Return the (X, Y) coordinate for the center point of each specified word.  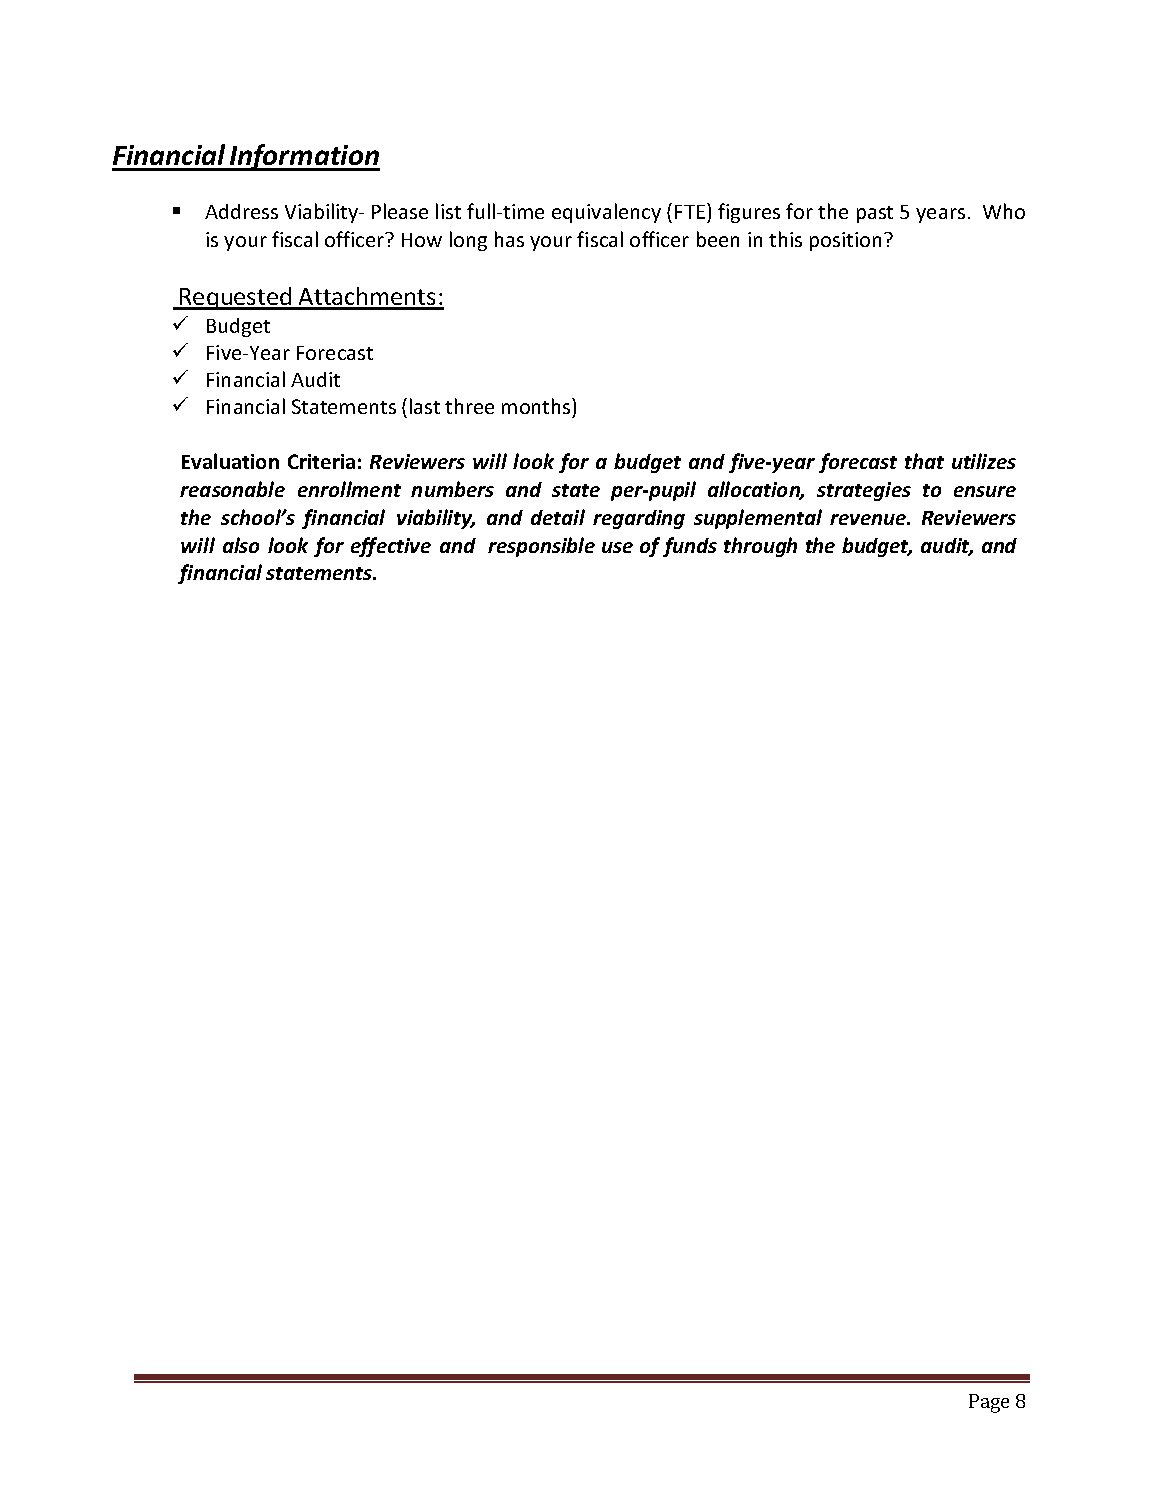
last (425, 406)
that (924, 461)
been (718, 239)
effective (391, 547)
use (617, 547)
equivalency (606, 213)
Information (304, 157)
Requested (236, 298)
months (537, 406)
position (845, 241)
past (875, 214)
